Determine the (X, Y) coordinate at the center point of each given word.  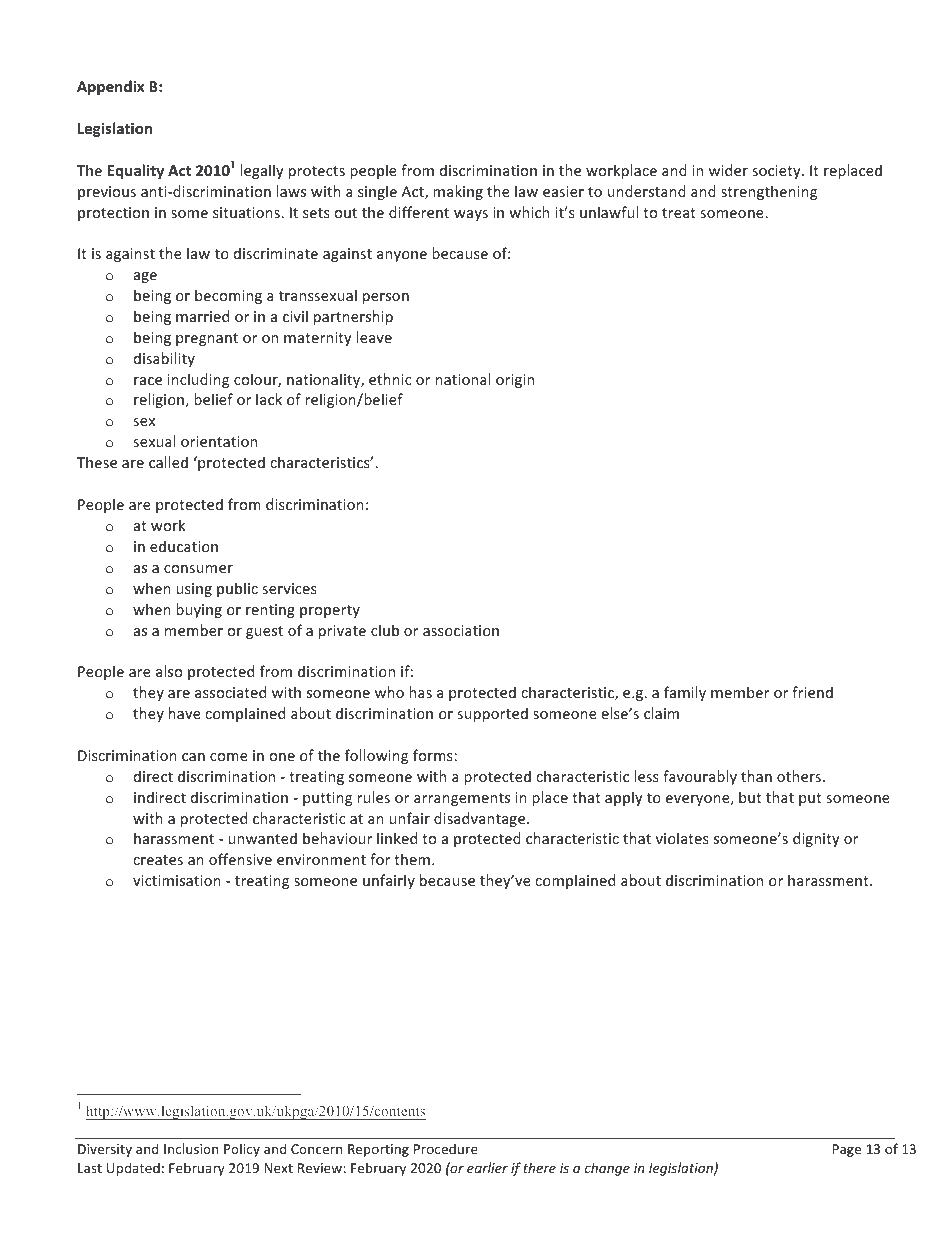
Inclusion (191, 1148)
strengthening (769, 192)
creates (158, 860)
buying (199, 610)
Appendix (110, 87)
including (198, 380)
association (461, 630)
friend (812, 692)
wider (728, 170)
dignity (816, 839)
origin (515, 381)
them (412, 859)
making (458, 192)
